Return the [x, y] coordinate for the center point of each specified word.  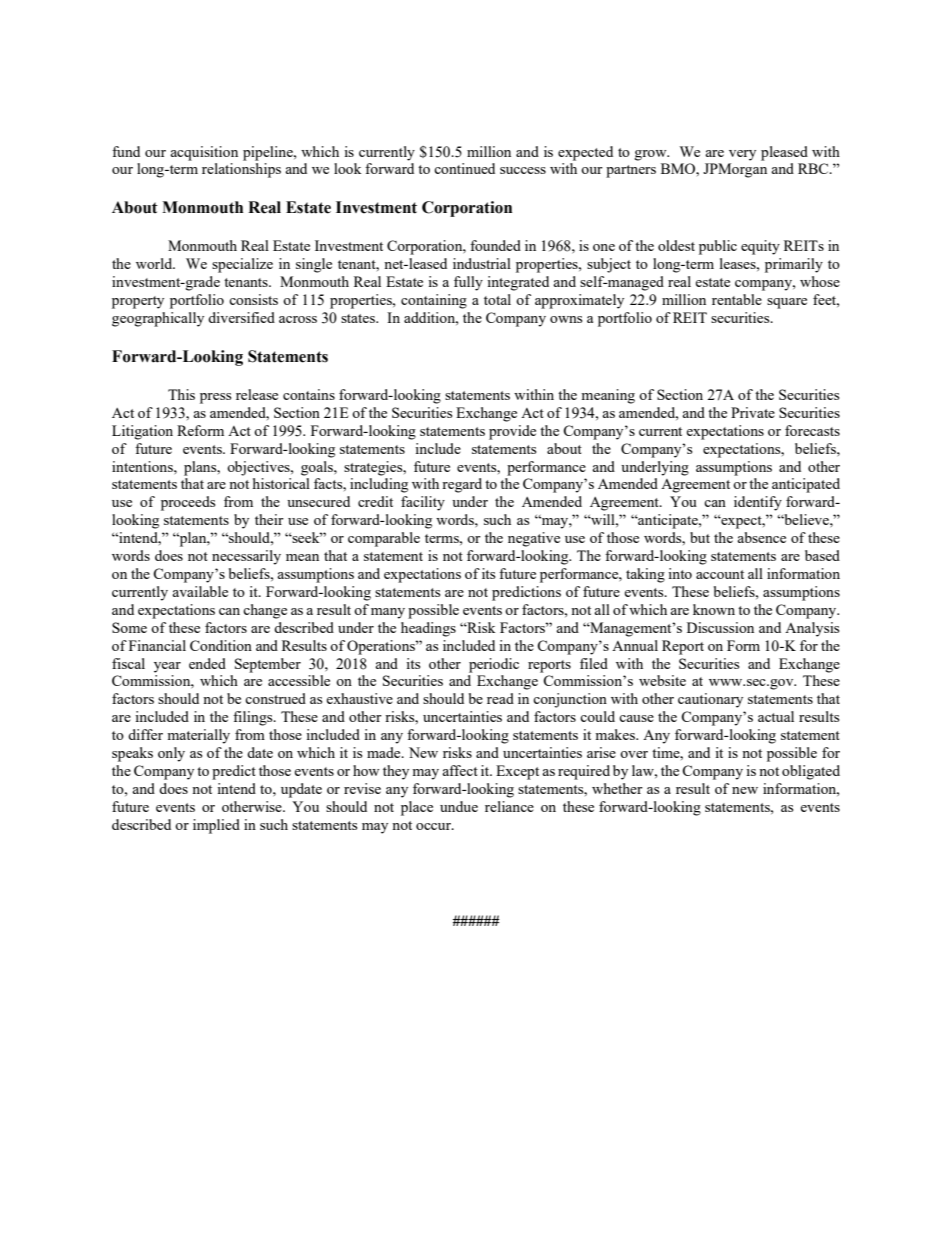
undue [459, 806]
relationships [241, 170]
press [215, 398]
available [200, 591]
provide [512, 432]
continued [464, 168]
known [714, 609]
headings [428, 629]
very [742, 155]
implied [216, 826]
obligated [811, 772]
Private [753, 412]
